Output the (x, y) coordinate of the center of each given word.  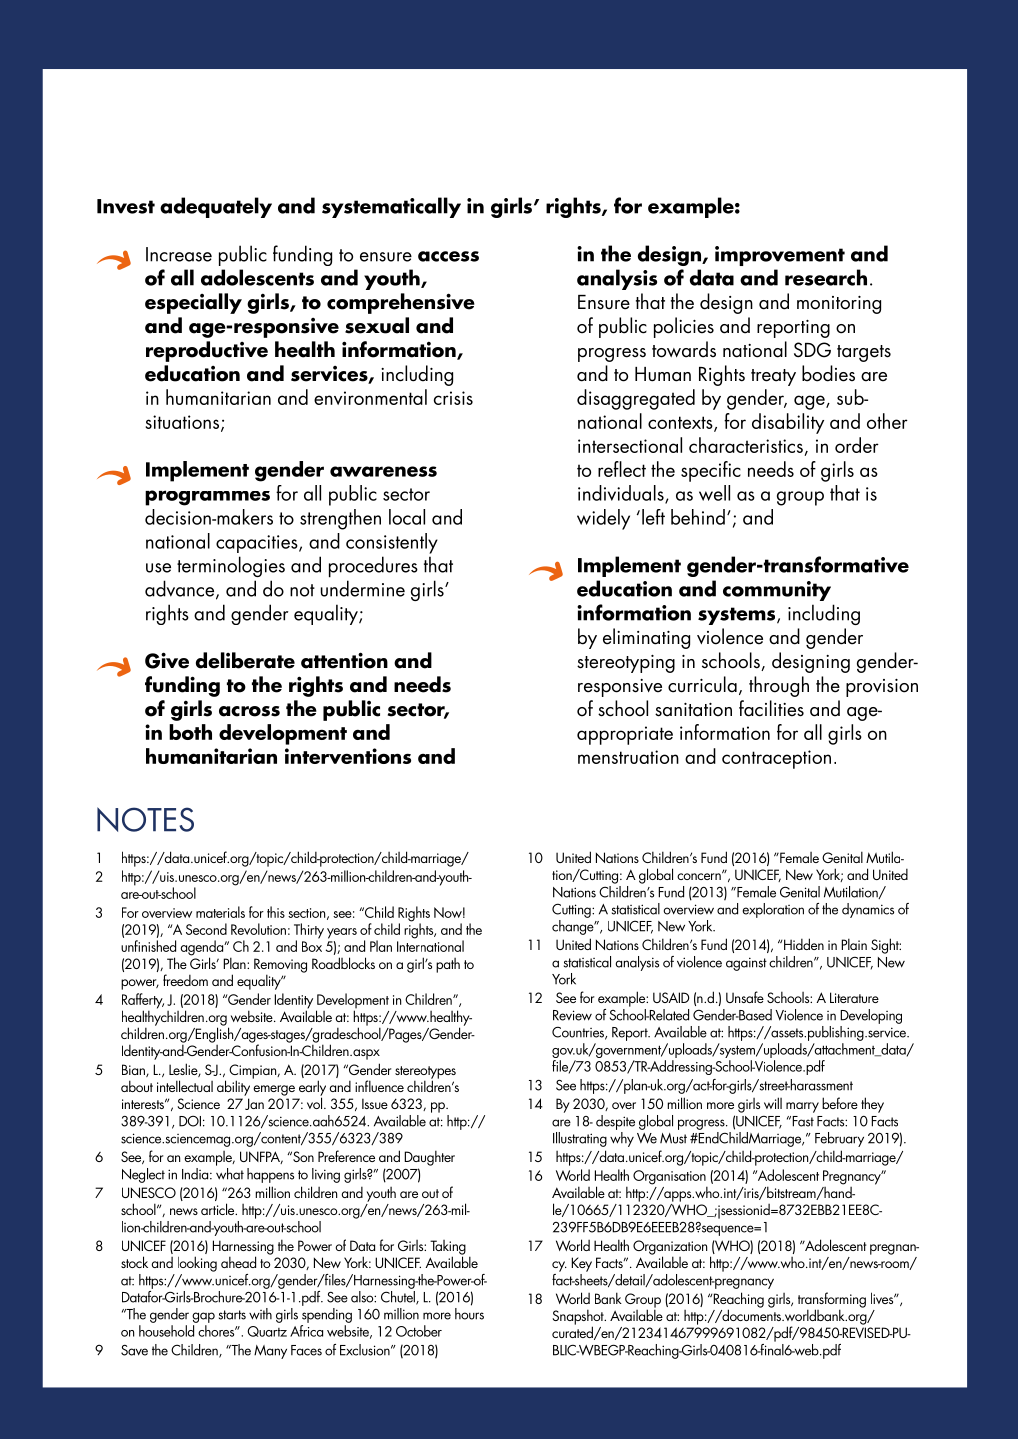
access (448, 256)
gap (203, 1317)
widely (603, 519)
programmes (207, 498)
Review (572, 1015)
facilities (771, 708)
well (714, 493)
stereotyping (626, 664)
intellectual (185, 1086)
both (190, 732)
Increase (179, 254)
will (773, 1103)
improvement (780, 256)
